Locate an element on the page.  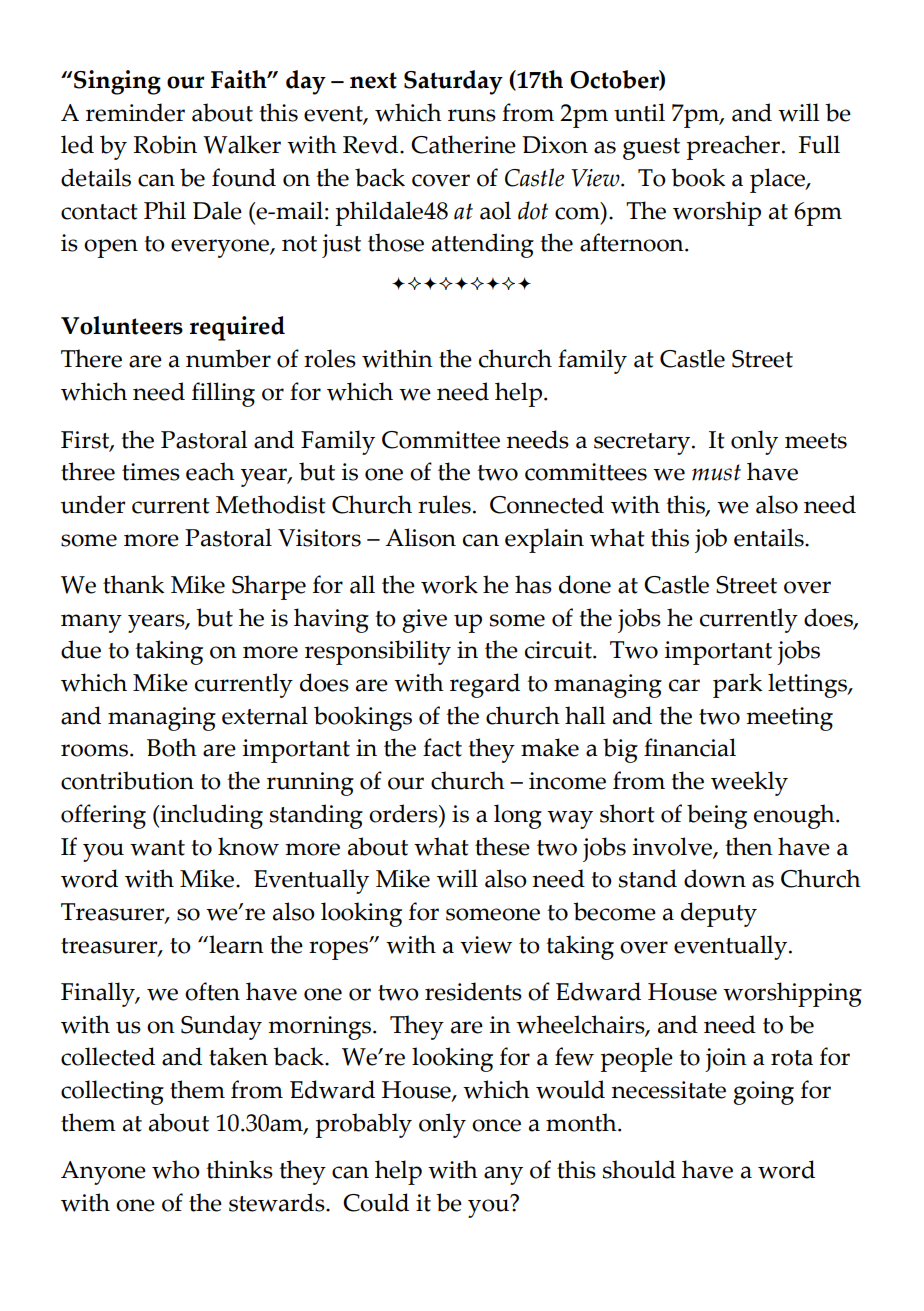
until is located at coordinates (639, 112).
